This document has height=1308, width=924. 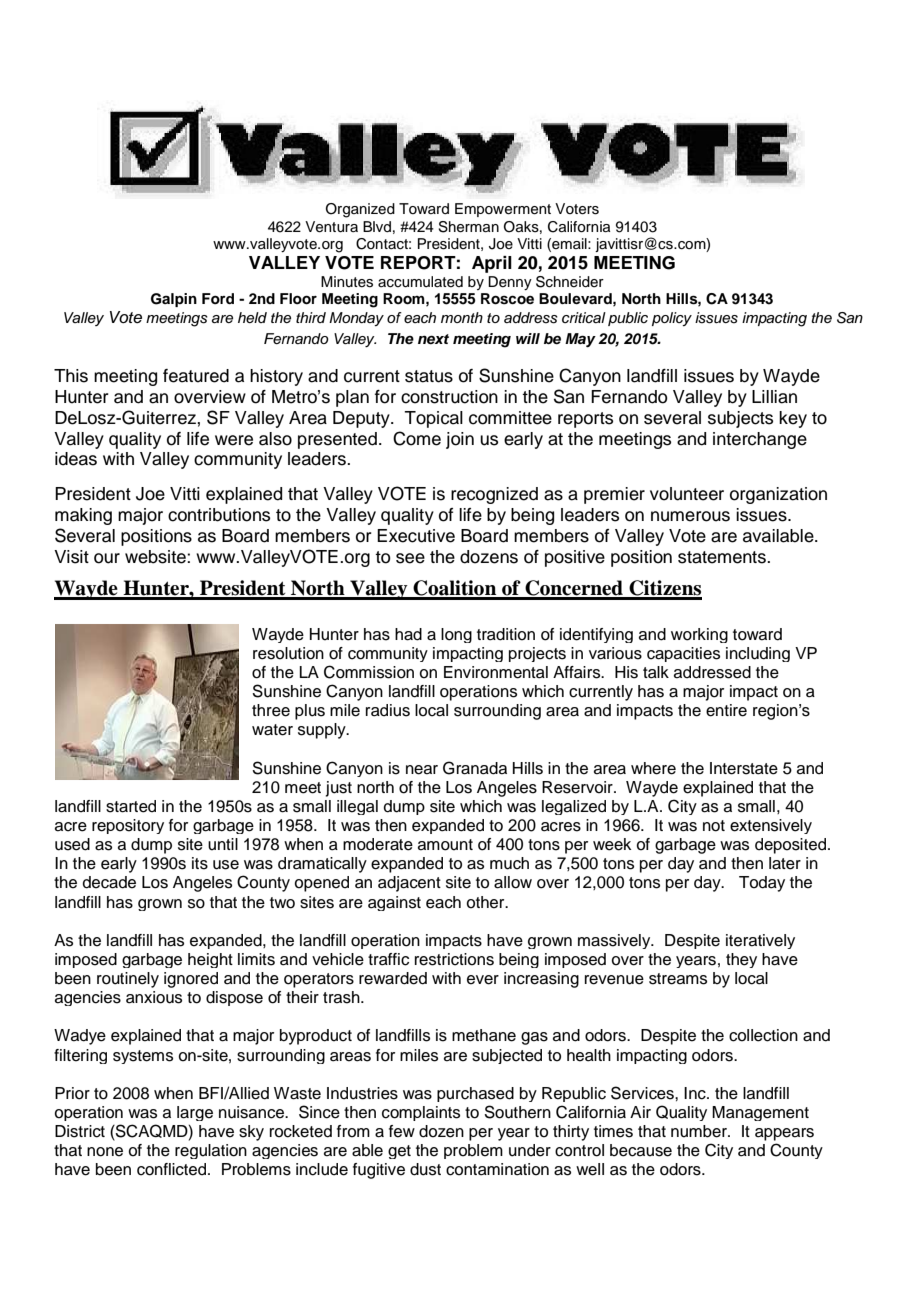 I want to click on policy, so click(x=672, y=319).
